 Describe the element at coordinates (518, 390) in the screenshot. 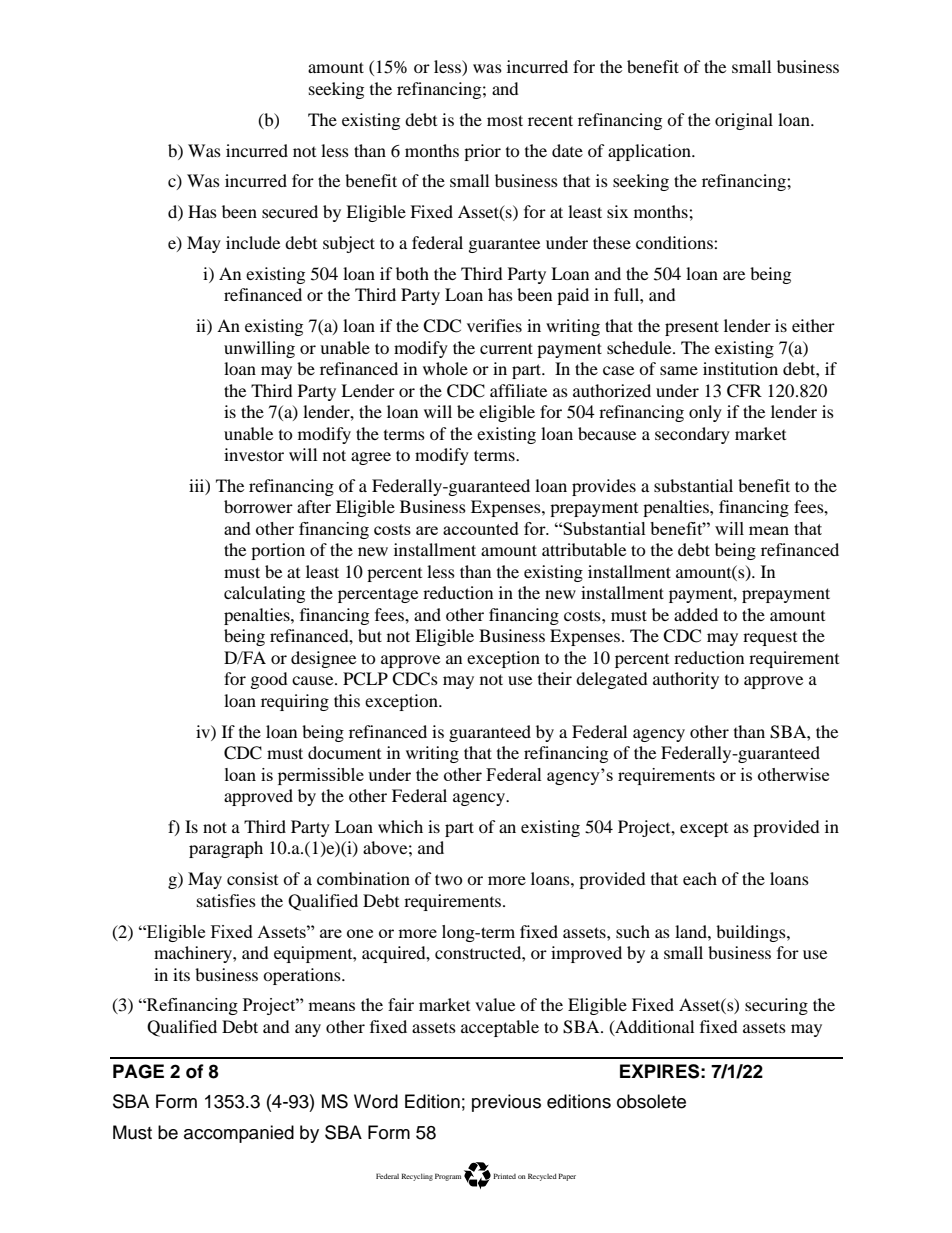

I see `affiliate` at that location.
